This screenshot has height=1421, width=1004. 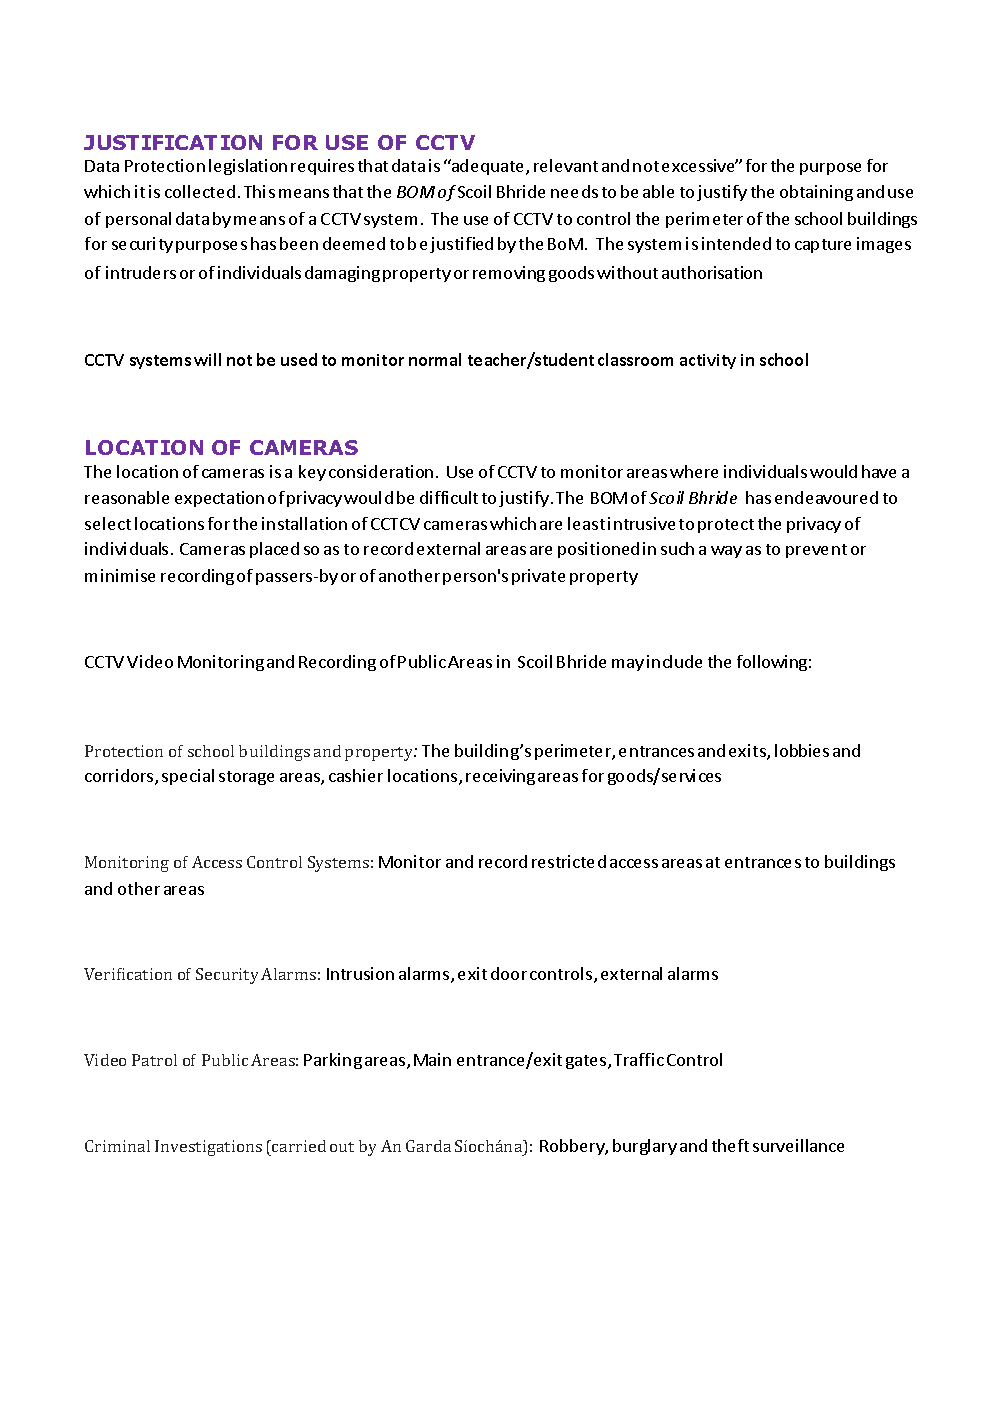 What do you see at coordinates (428, 1146) in the screenshot?
I see `Garda` at bounding box center [428, 1146].
